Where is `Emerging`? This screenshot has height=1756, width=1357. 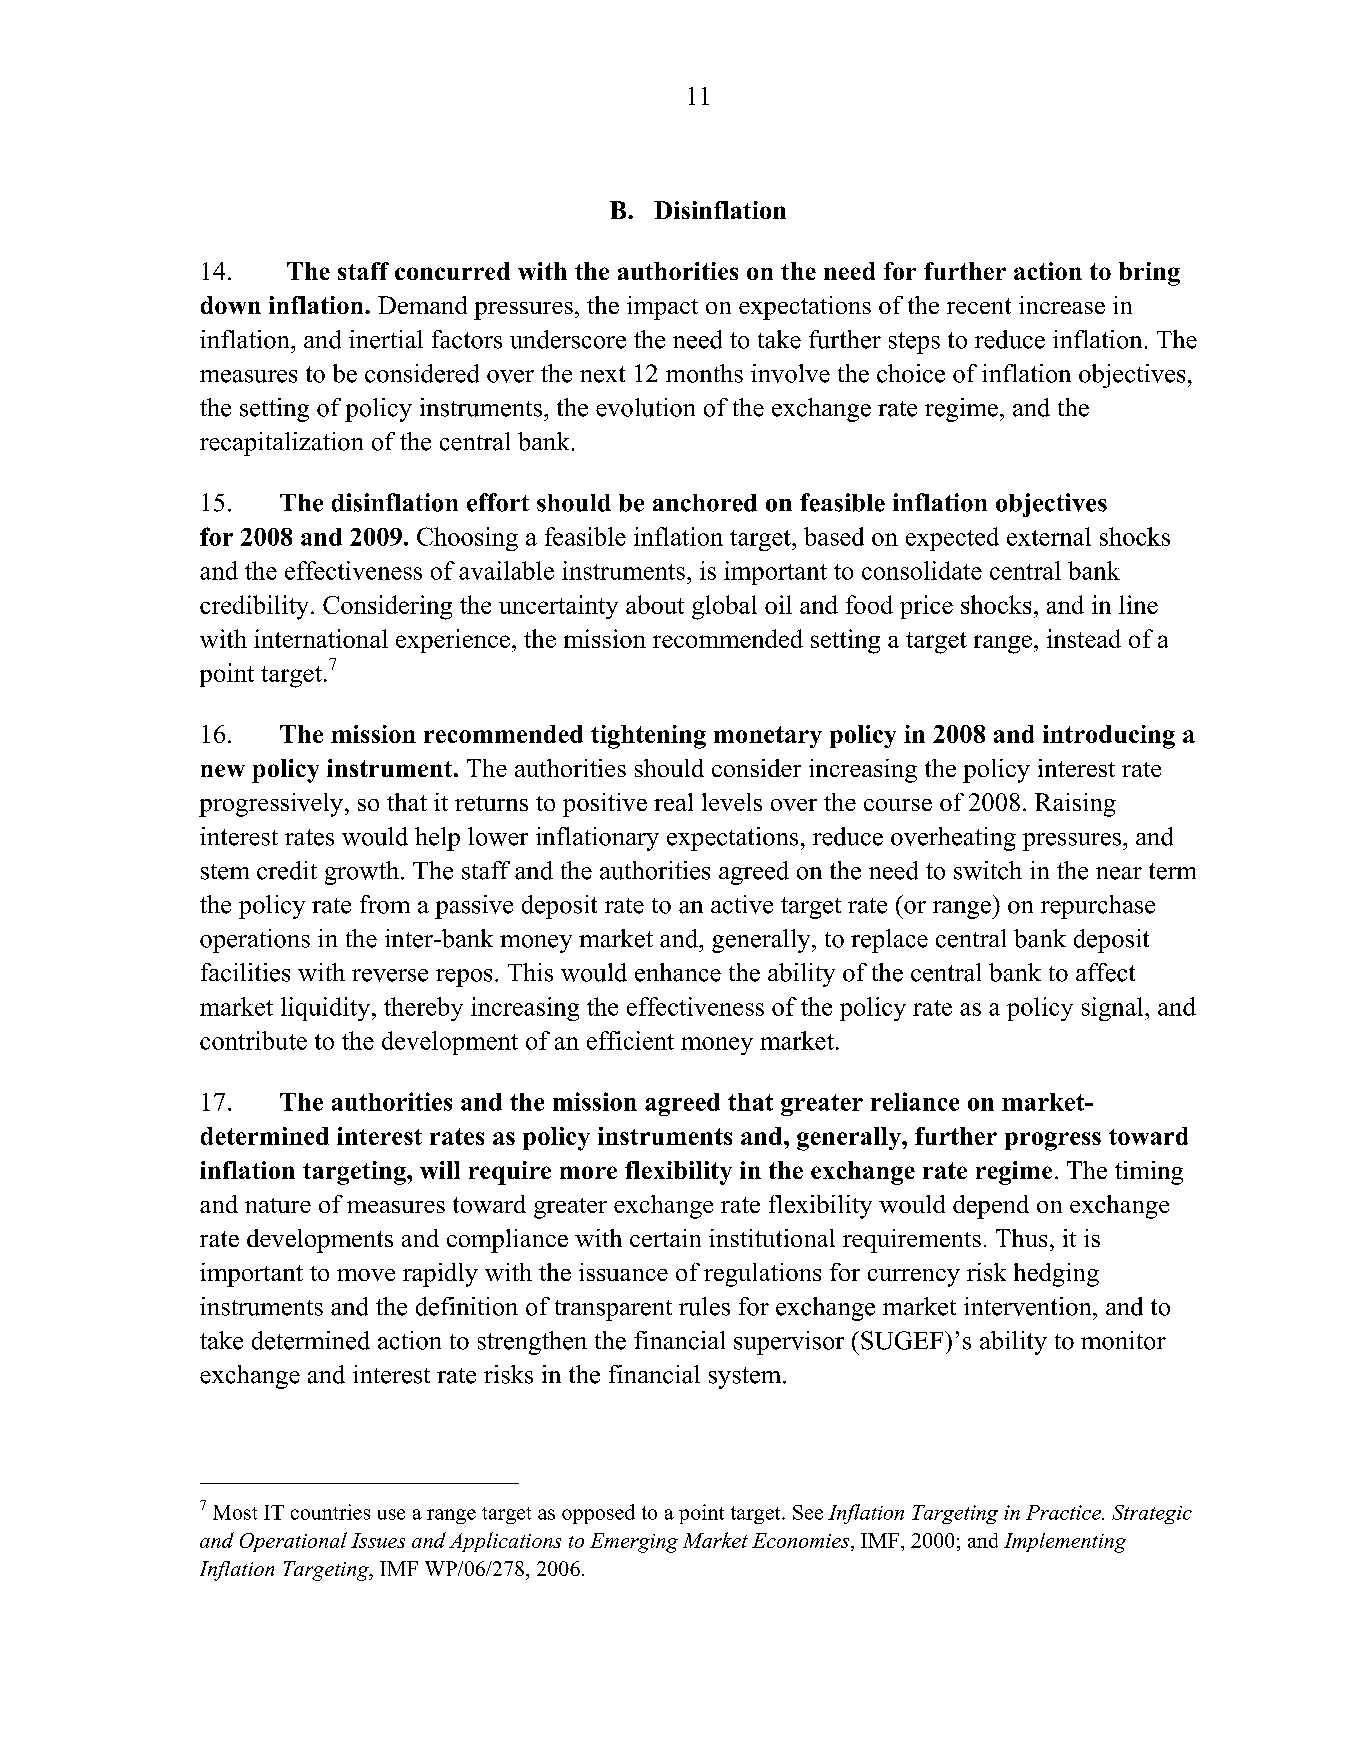
Emerging is located at coordinates (634, 1543).
